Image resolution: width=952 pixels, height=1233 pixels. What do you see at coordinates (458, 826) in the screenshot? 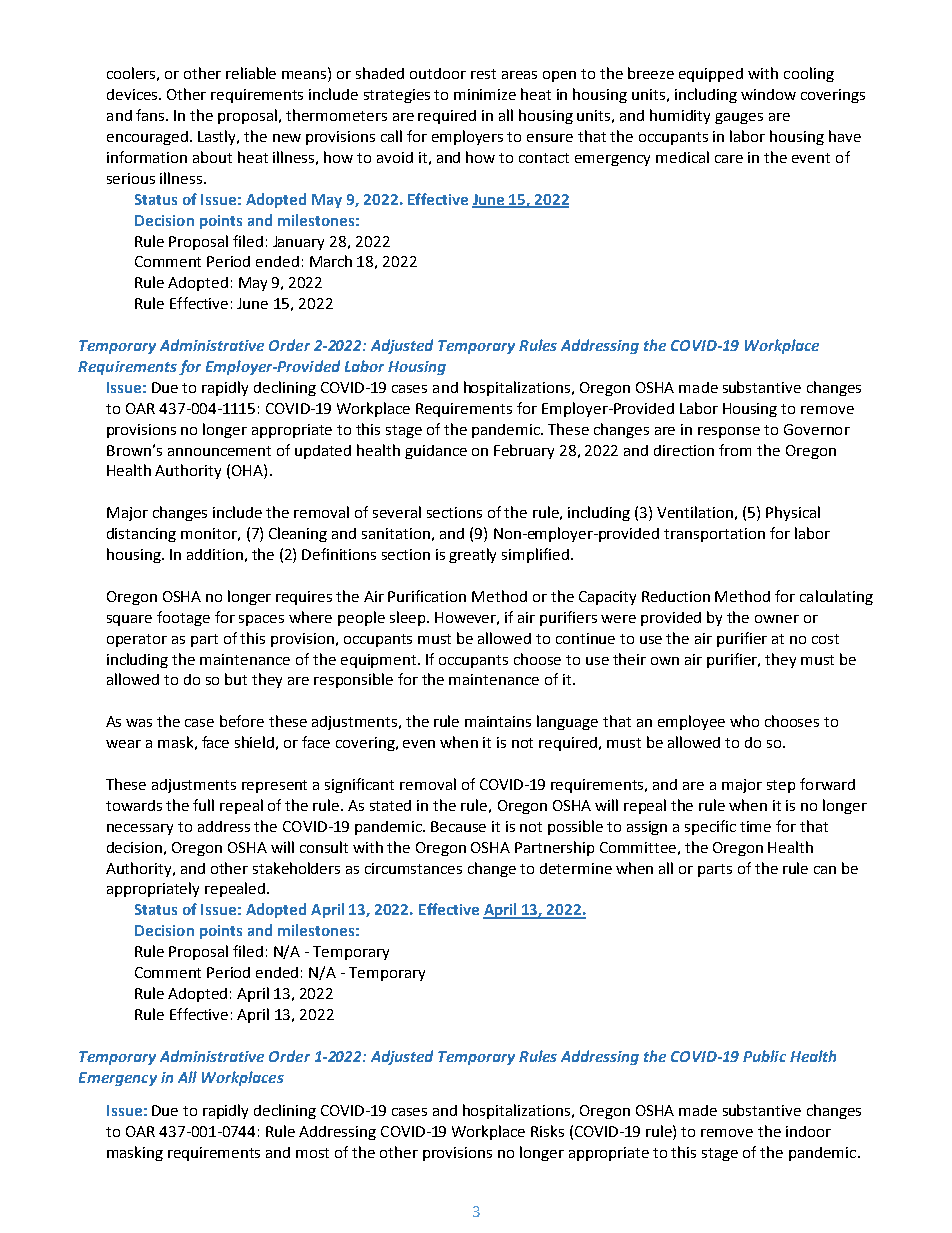
I see `Because` at bounding box center [458, 826].
